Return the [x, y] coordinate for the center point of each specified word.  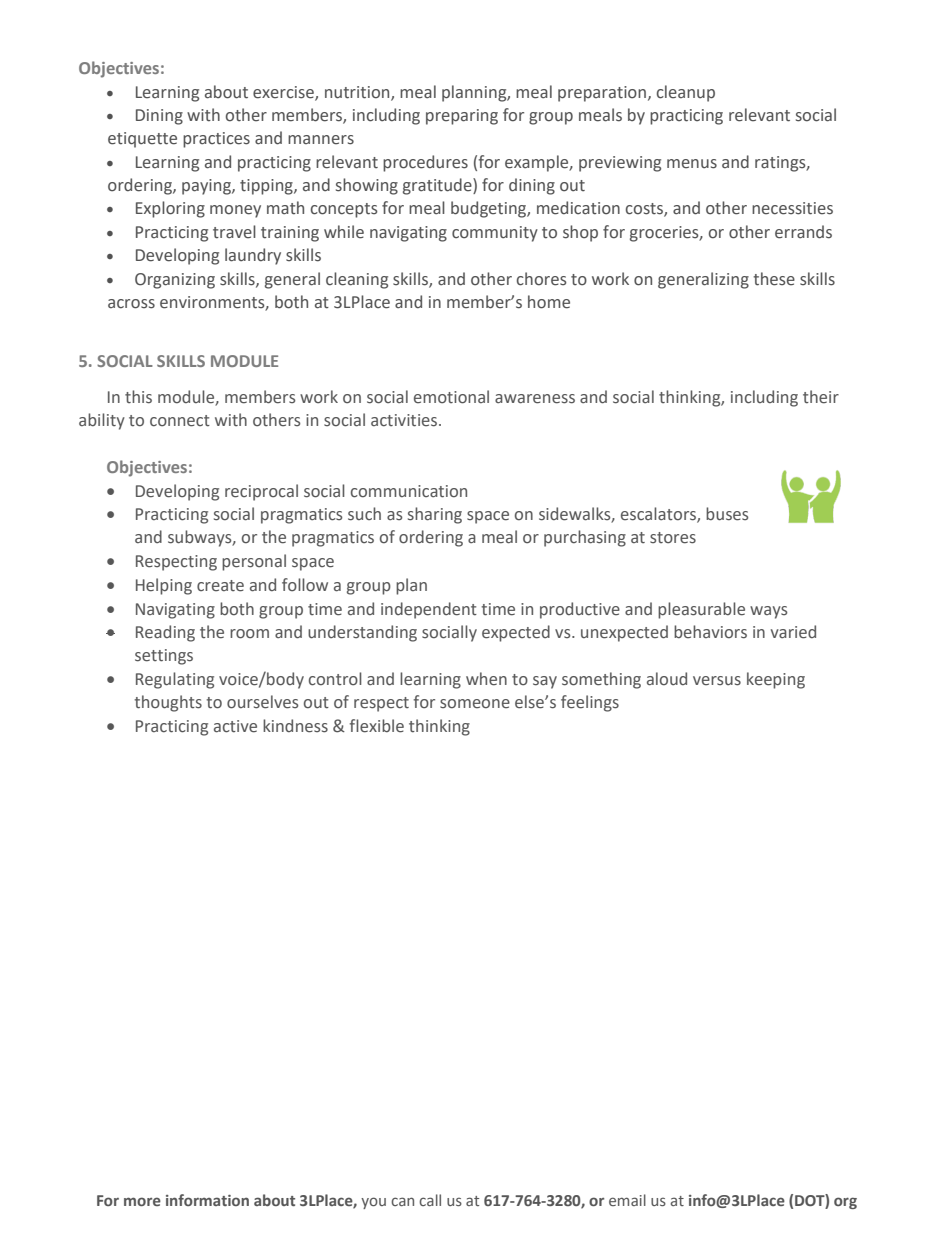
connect [180, 421]
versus [717, 681]
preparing [462, 117]
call [430, 1200]
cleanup [686, 93]
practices [216, 140]
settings [164, 657]
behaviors [710, 632]
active [235, 726]
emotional [451, 397]
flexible [377, 726]
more [142, 1201]
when [486, 679]
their [821, 397]
